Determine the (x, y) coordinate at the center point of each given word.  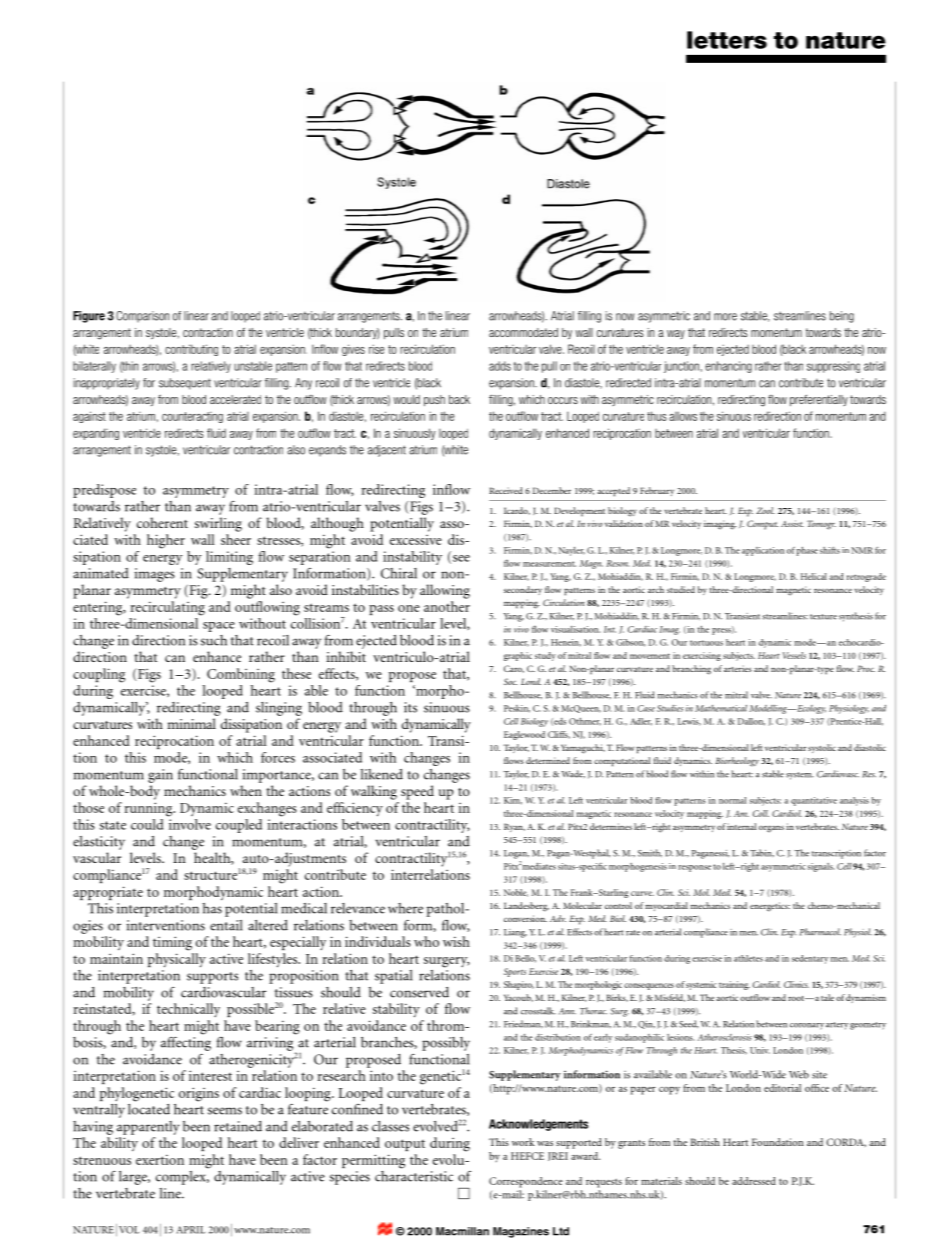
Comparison (142, 317)
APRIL (191, 1230)
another (447, 606)
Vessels (794, 655)
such (214, 640)
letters (727, 40)
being (842, 317)
